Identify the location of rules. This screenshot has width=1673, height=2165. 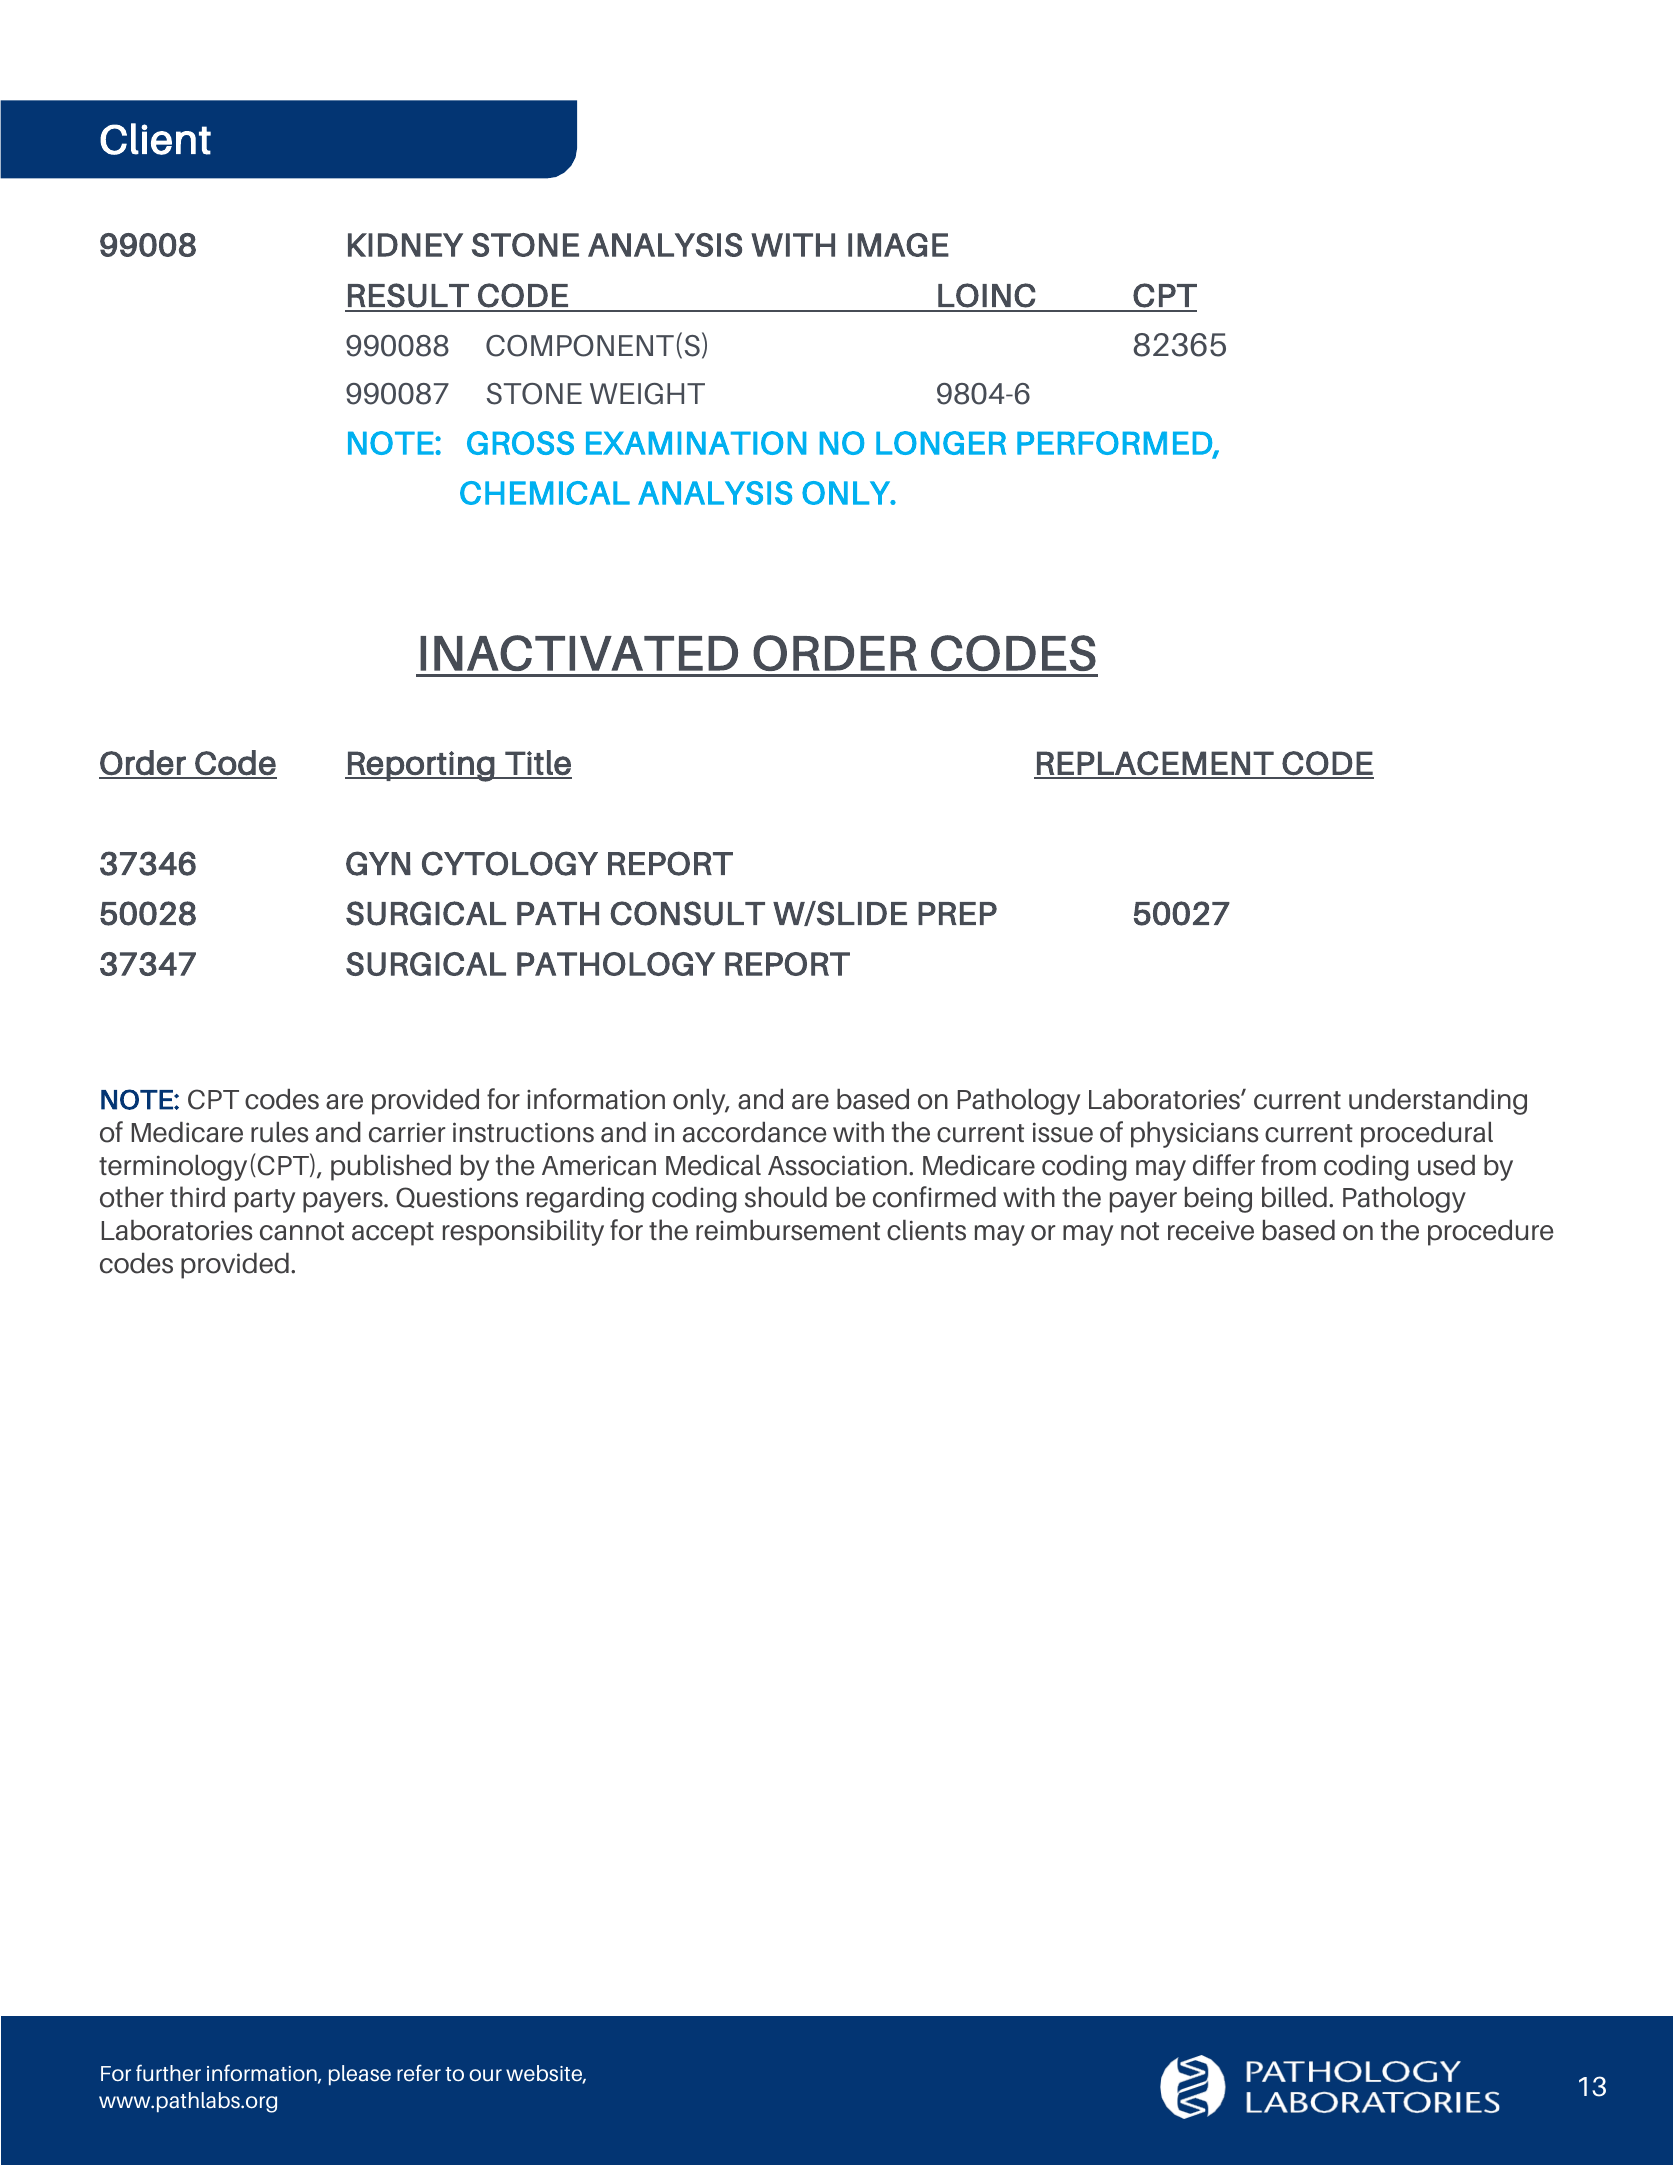
(280, 1132).
